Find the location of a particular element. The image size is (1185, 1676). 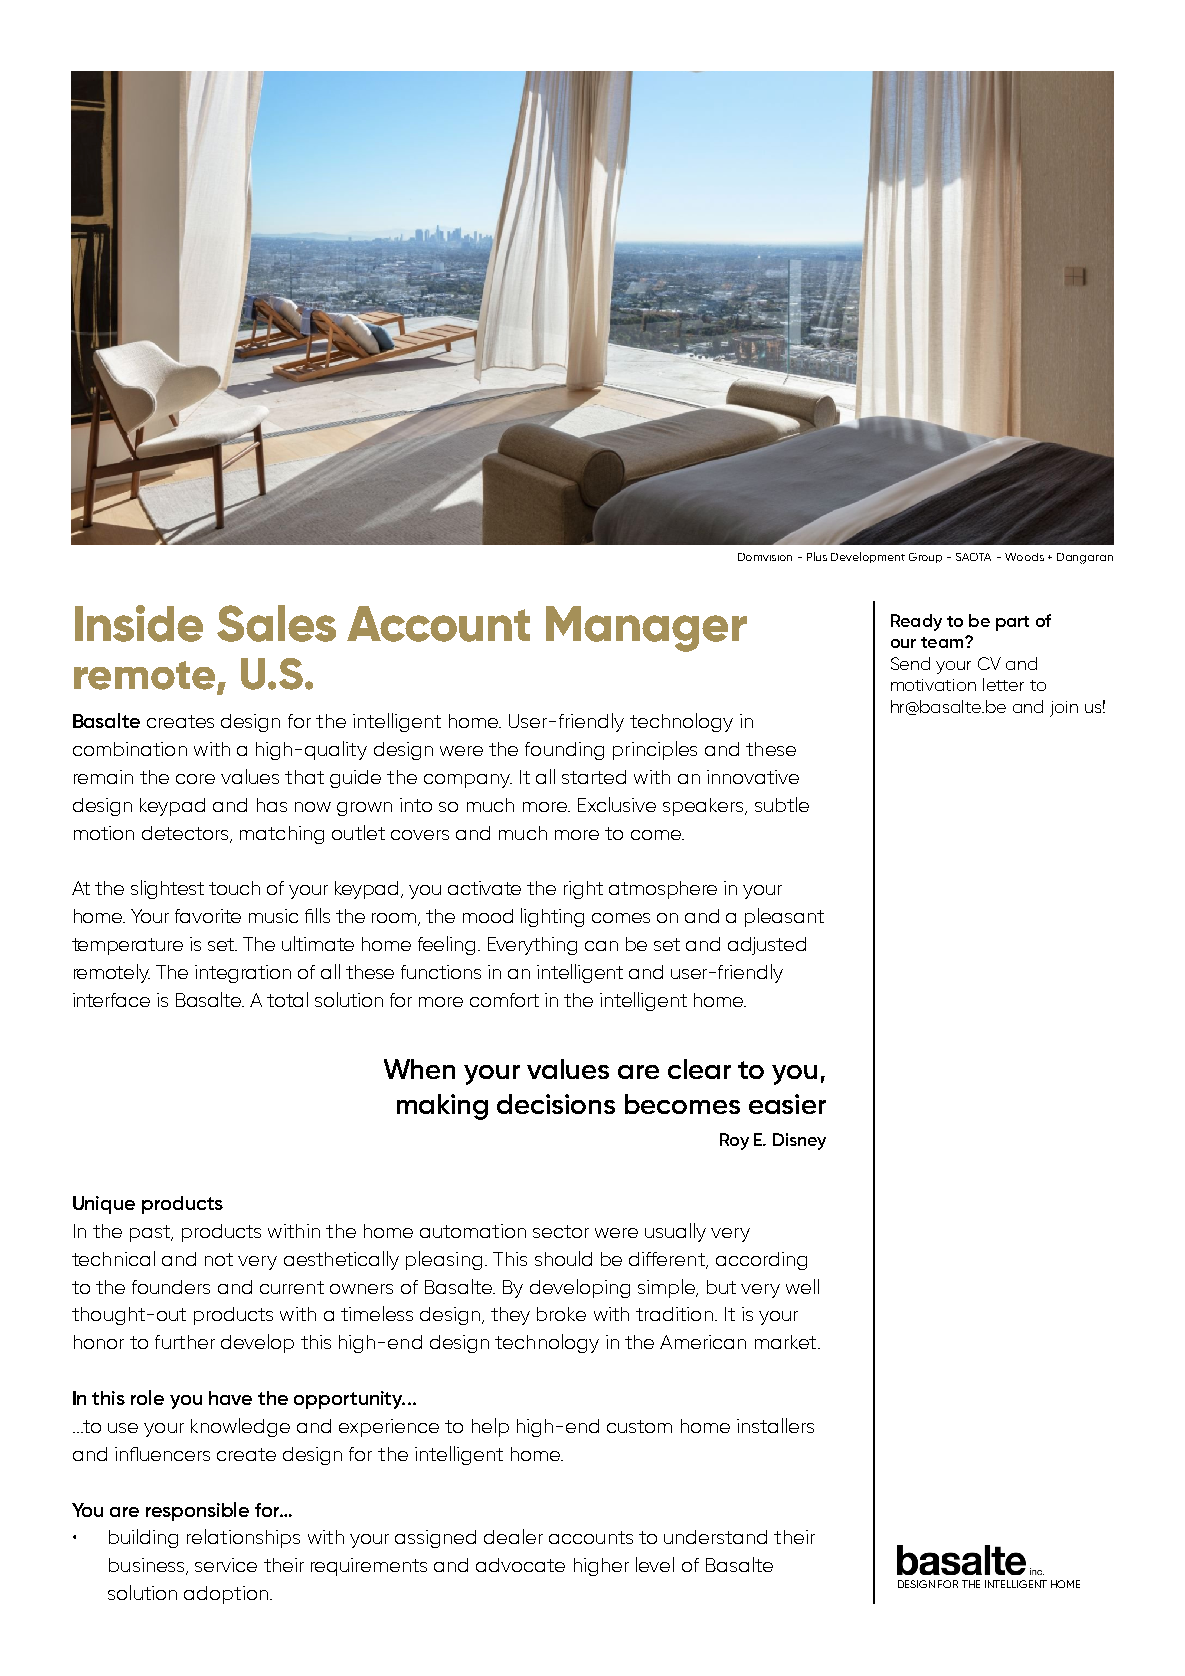

understand is located at coordinates (715, 1537).
